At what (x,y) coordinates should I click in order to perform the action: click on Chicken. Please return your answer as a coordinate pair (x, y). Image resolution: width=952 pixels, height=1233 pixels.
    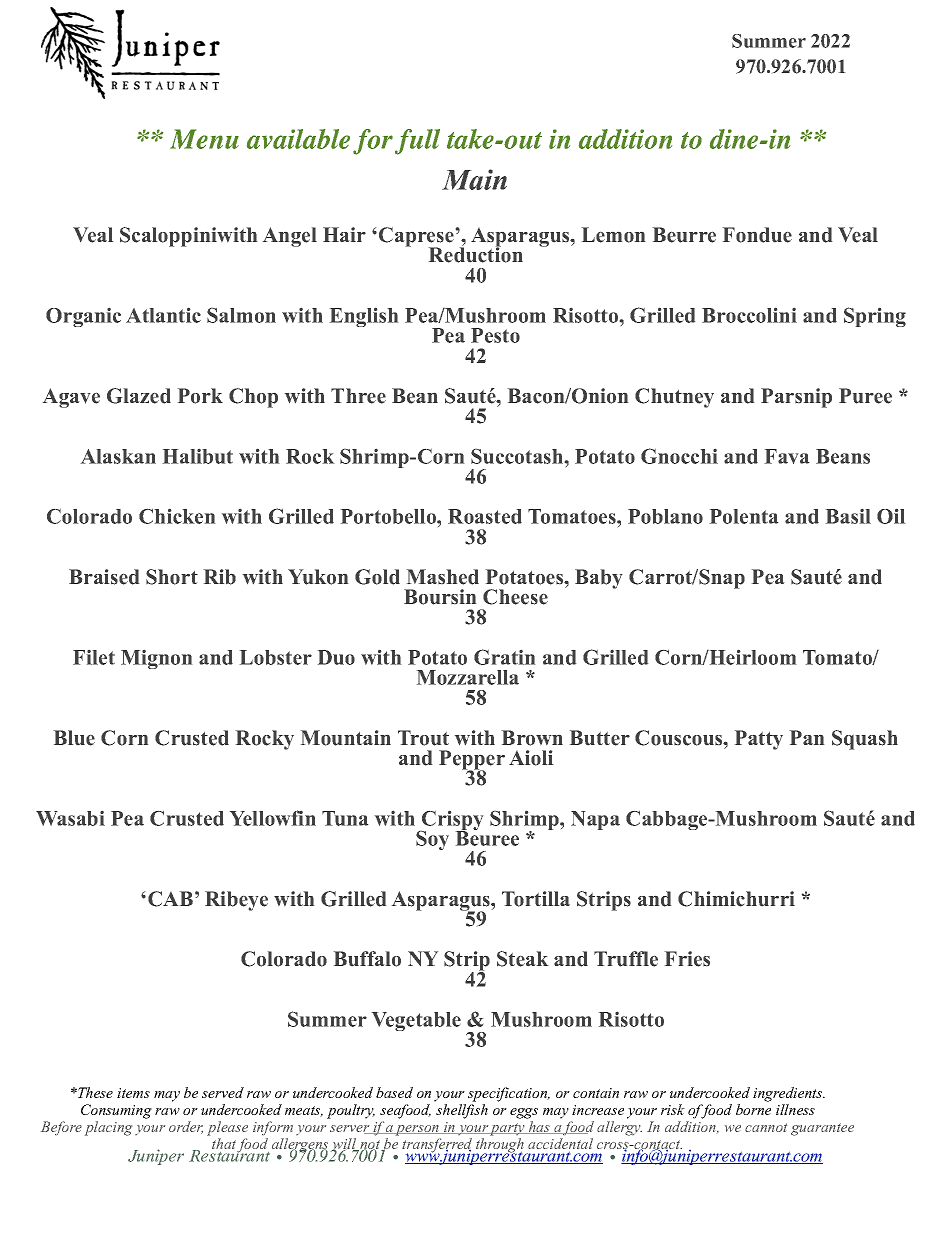
    Looking at the image, I should click on (177, 516).
